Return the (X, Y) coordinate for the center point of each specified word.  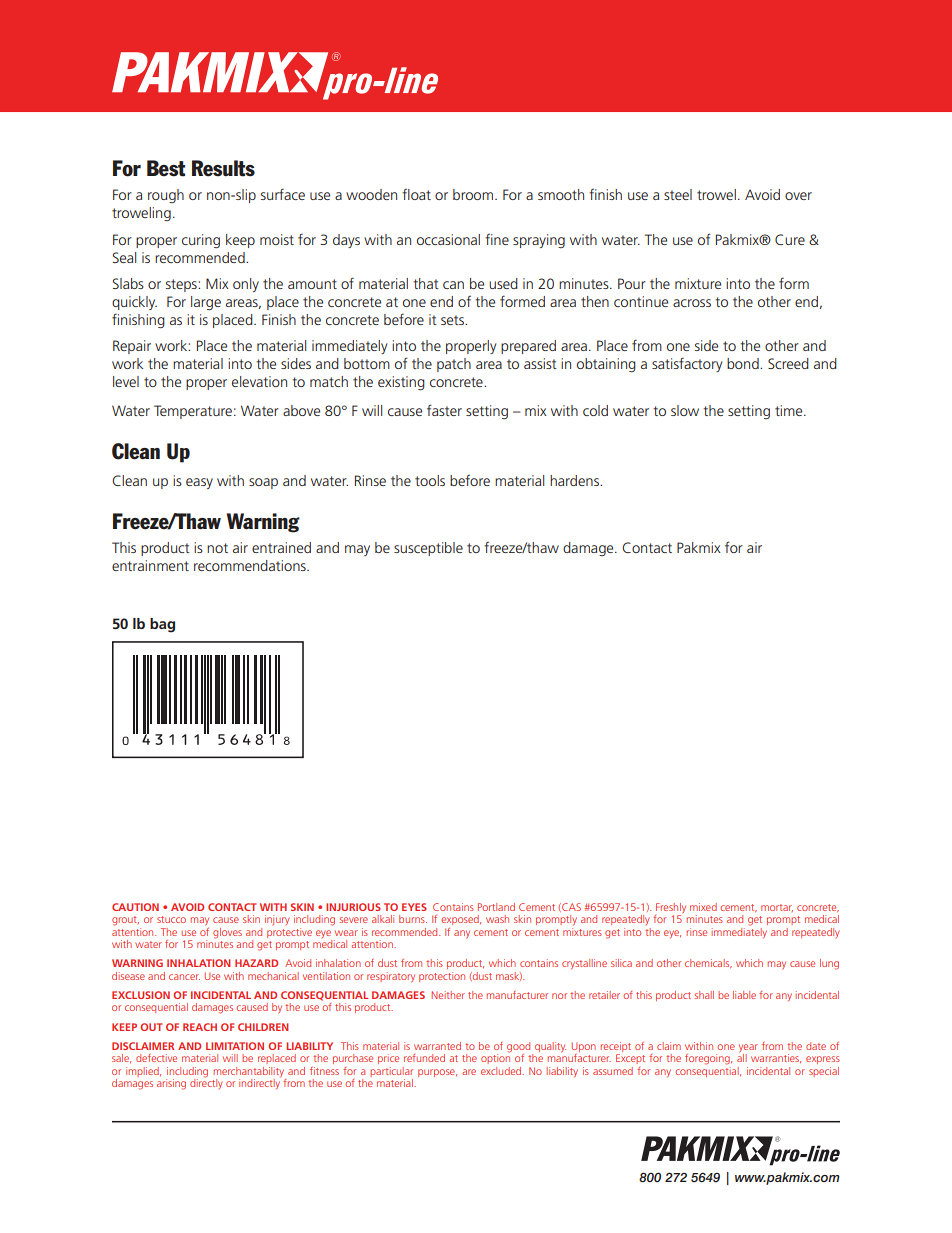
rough (166, 196)
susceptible (428, 549)
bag (162, 625)
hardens (575, 480)
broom (474, 194)
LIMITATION (235, 1046)
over (798, 196)
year (748, 1049)
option (495, 1058)
